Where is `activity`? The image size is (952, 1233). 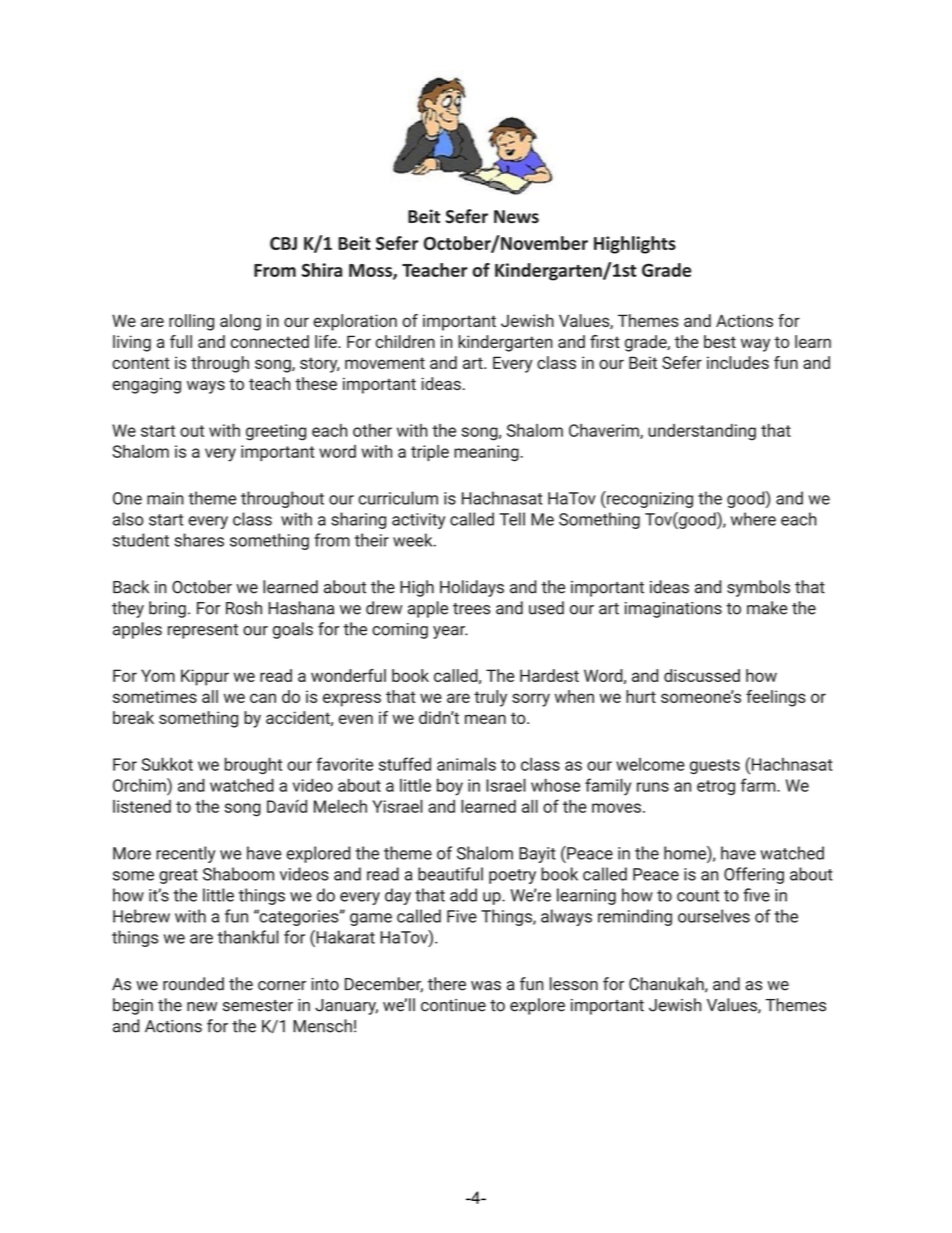
activity is located at coordinates (418, 521).
